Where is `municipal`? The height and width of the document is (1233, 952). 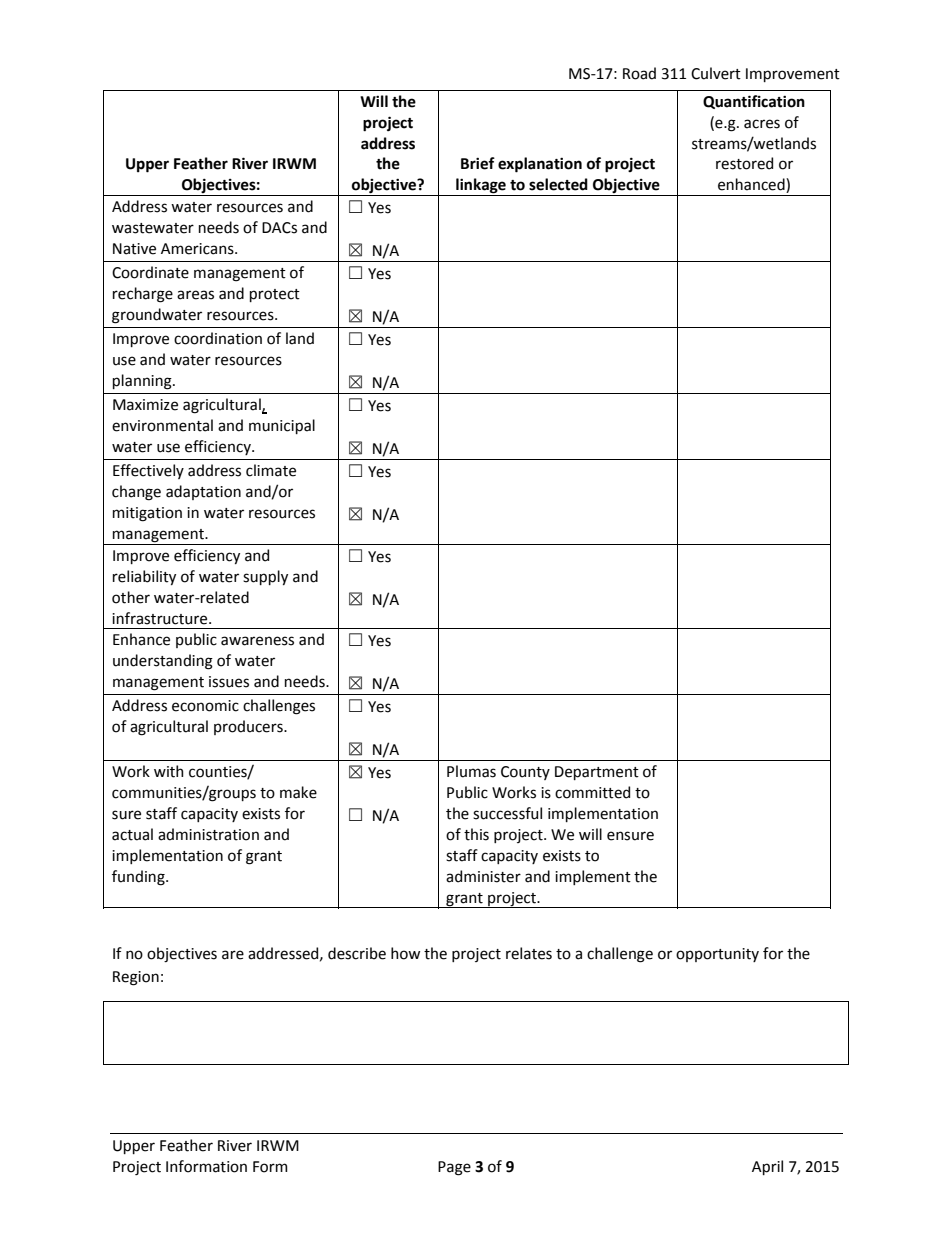
municipal is located at coordinates (282, 426).
